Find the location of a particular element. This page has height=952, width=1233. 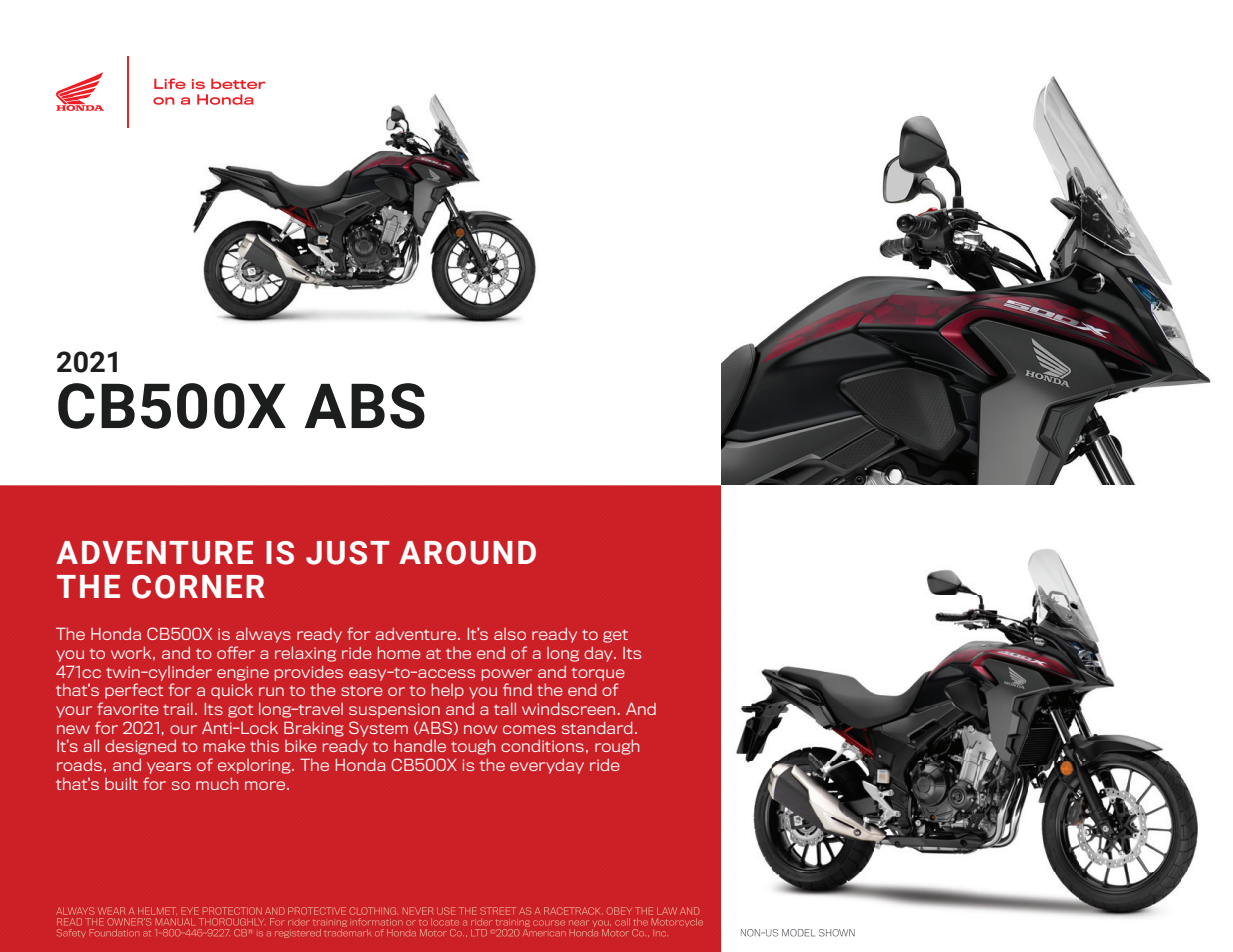

CORNER is located at coordinates (198, 587).
